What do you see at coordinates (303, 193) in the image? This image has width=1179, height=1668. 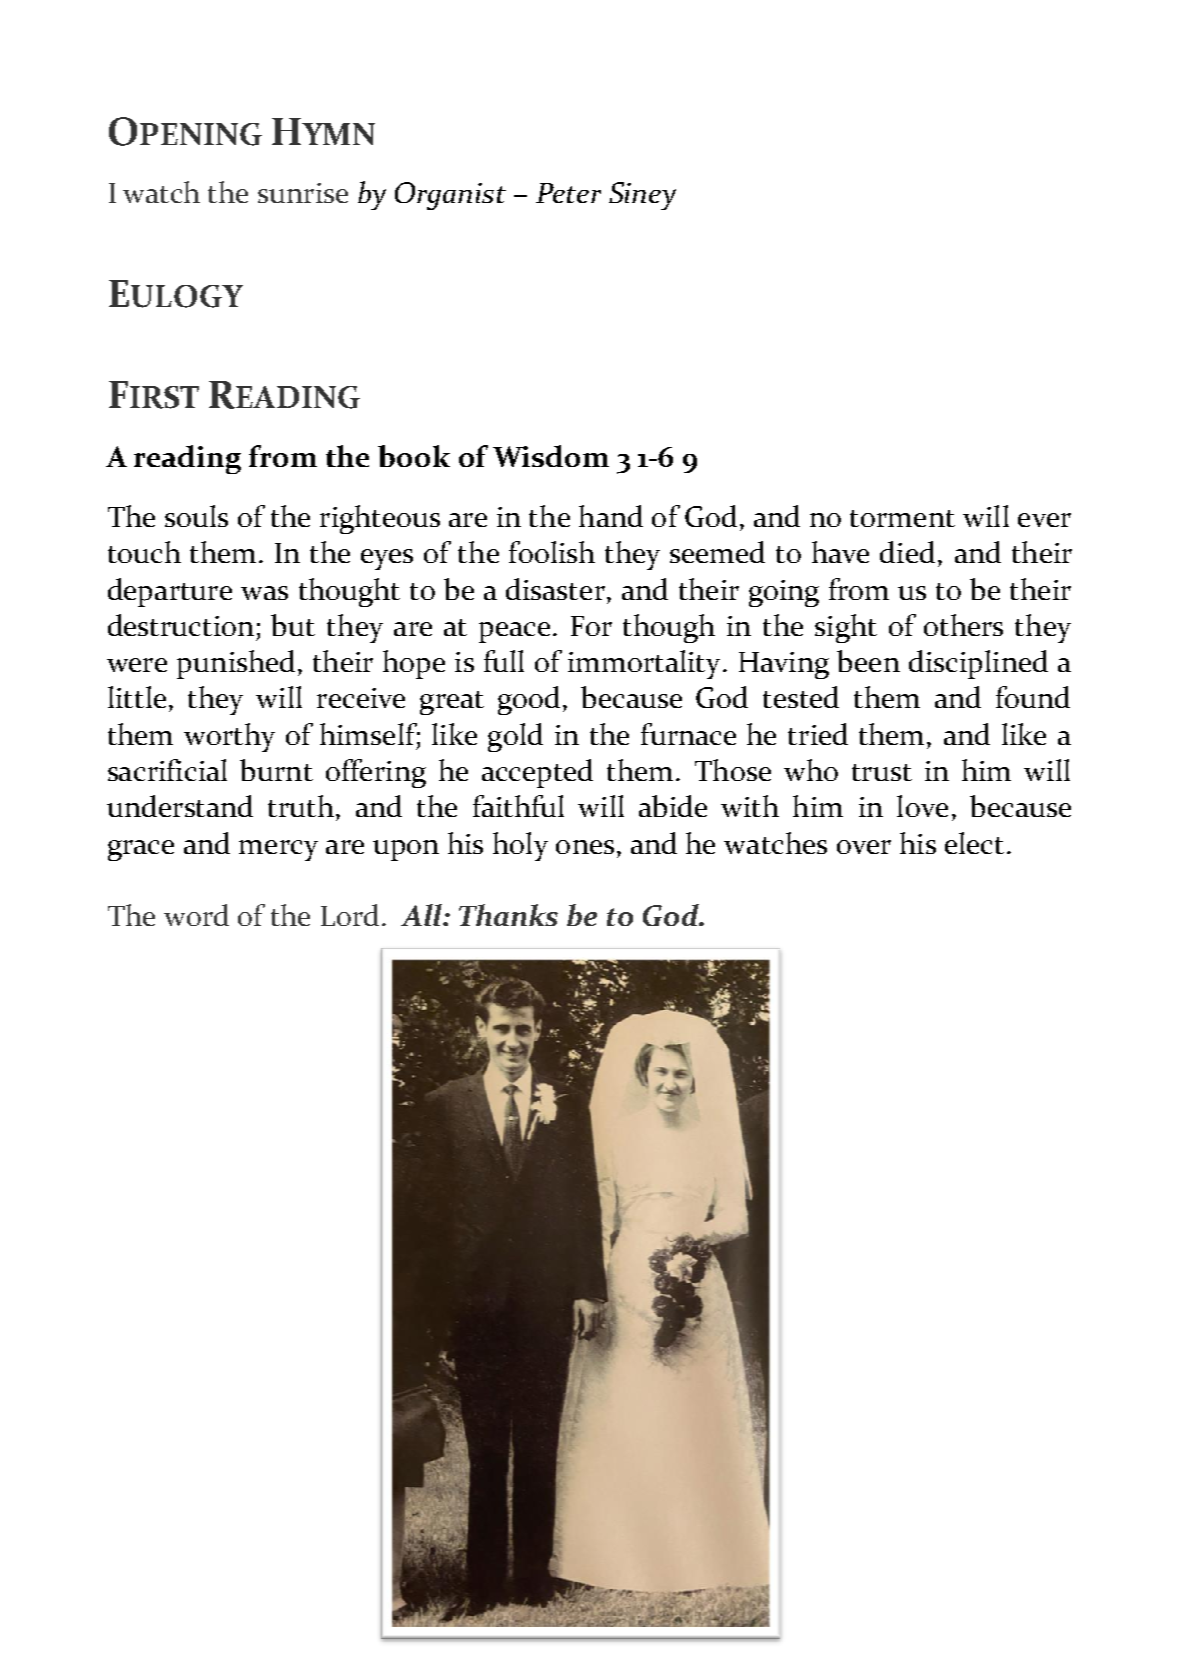 I see `sunrise` at bounding box center [303, 193].
